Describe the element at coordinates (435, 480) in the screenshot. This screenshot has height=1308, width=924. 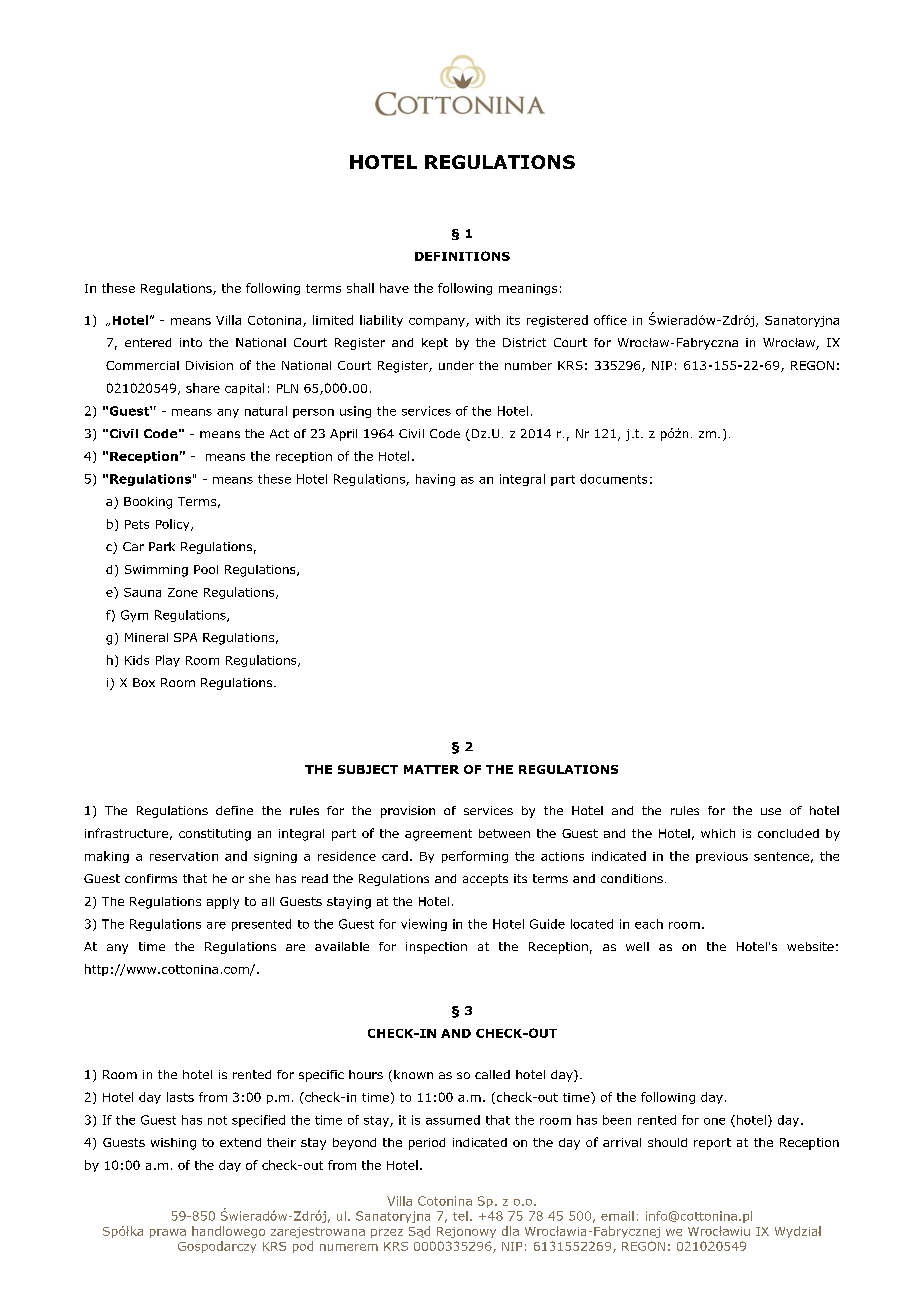
I see `having` at that location.
